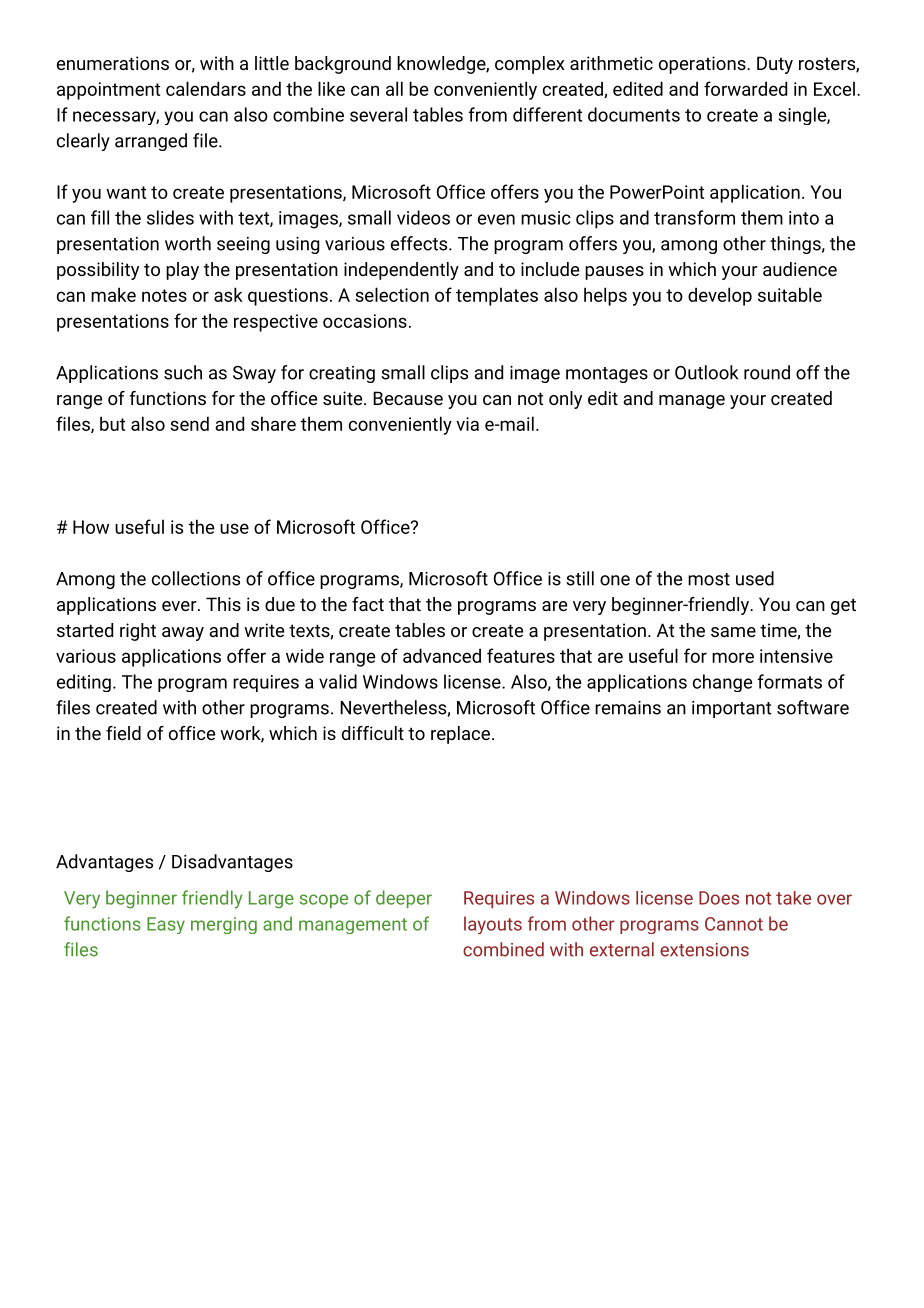  I want to click on Easy, so click(166, 925).
